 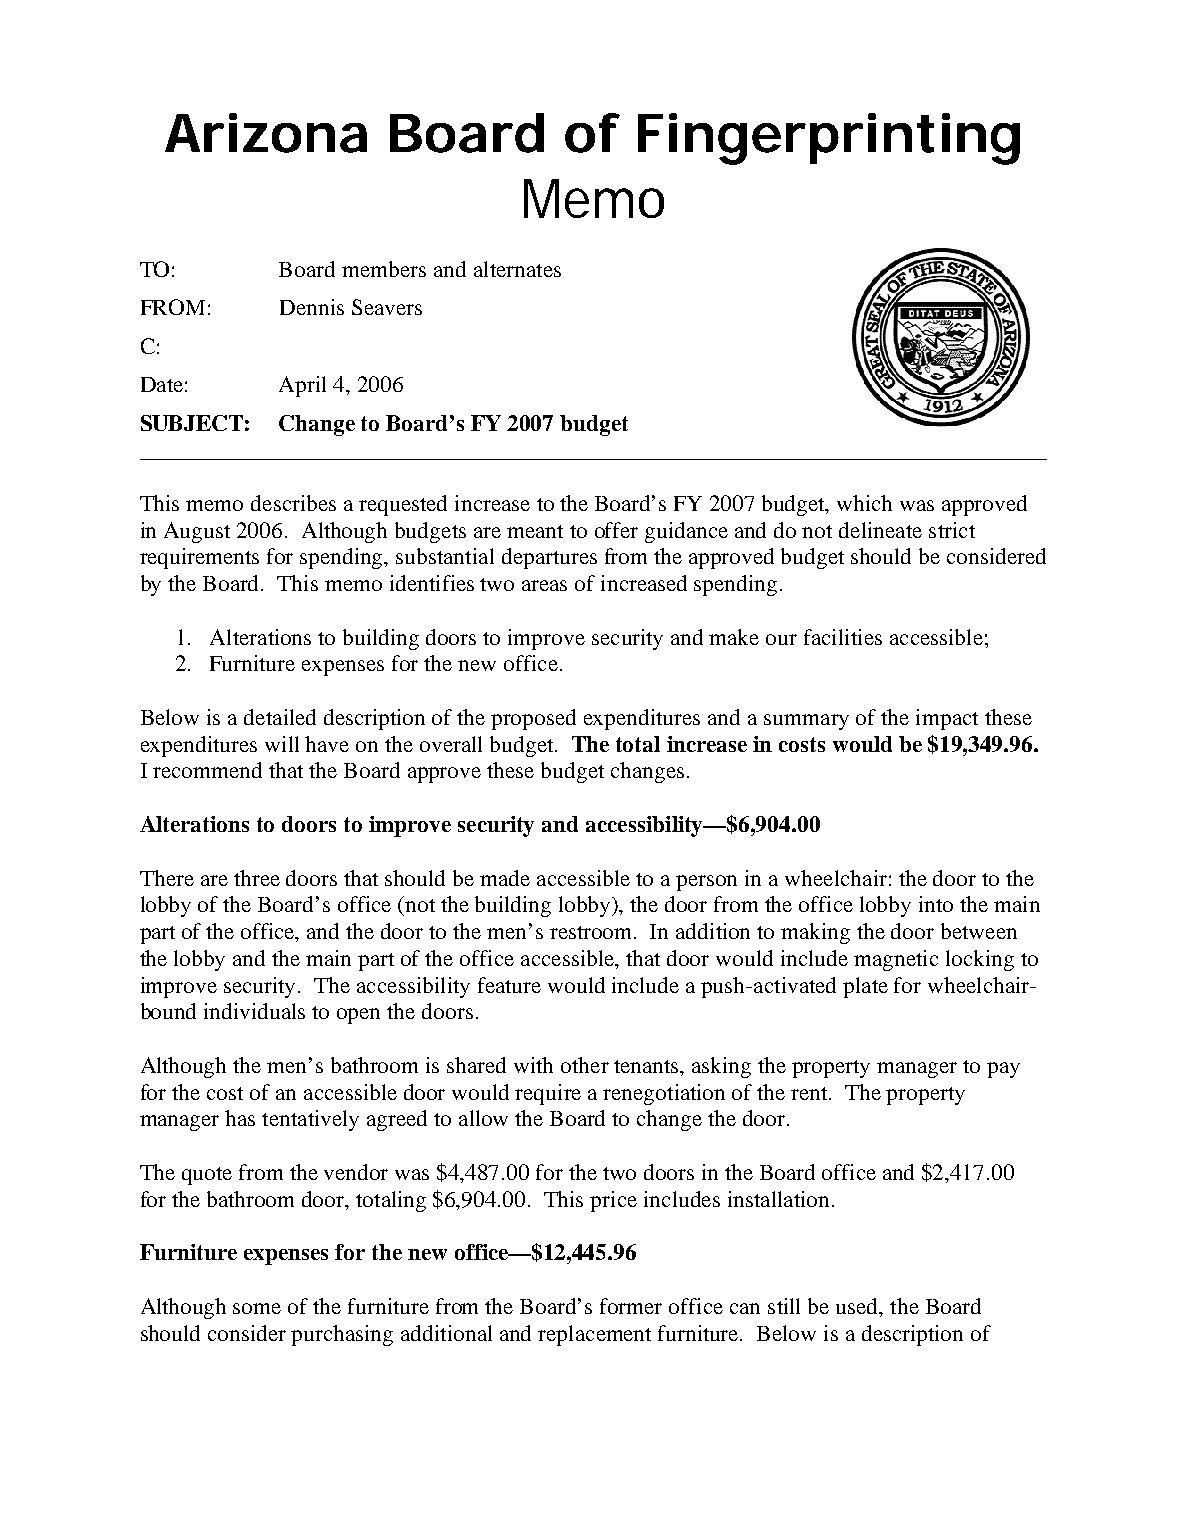 I want to click on will, so click(x=282, y=744).
